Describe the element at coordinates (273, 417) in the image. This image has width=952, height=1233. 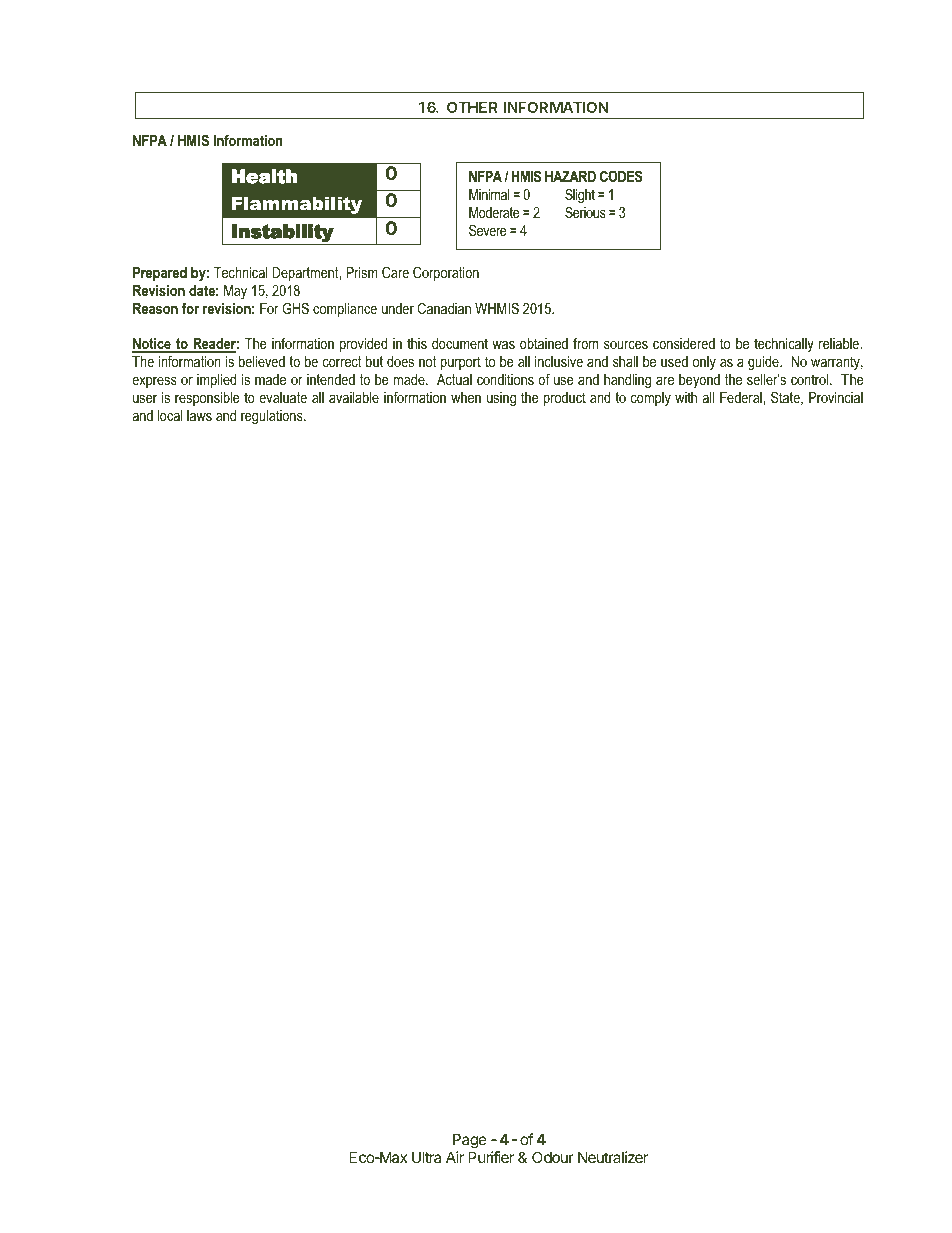
I see `regulations` at that location.
